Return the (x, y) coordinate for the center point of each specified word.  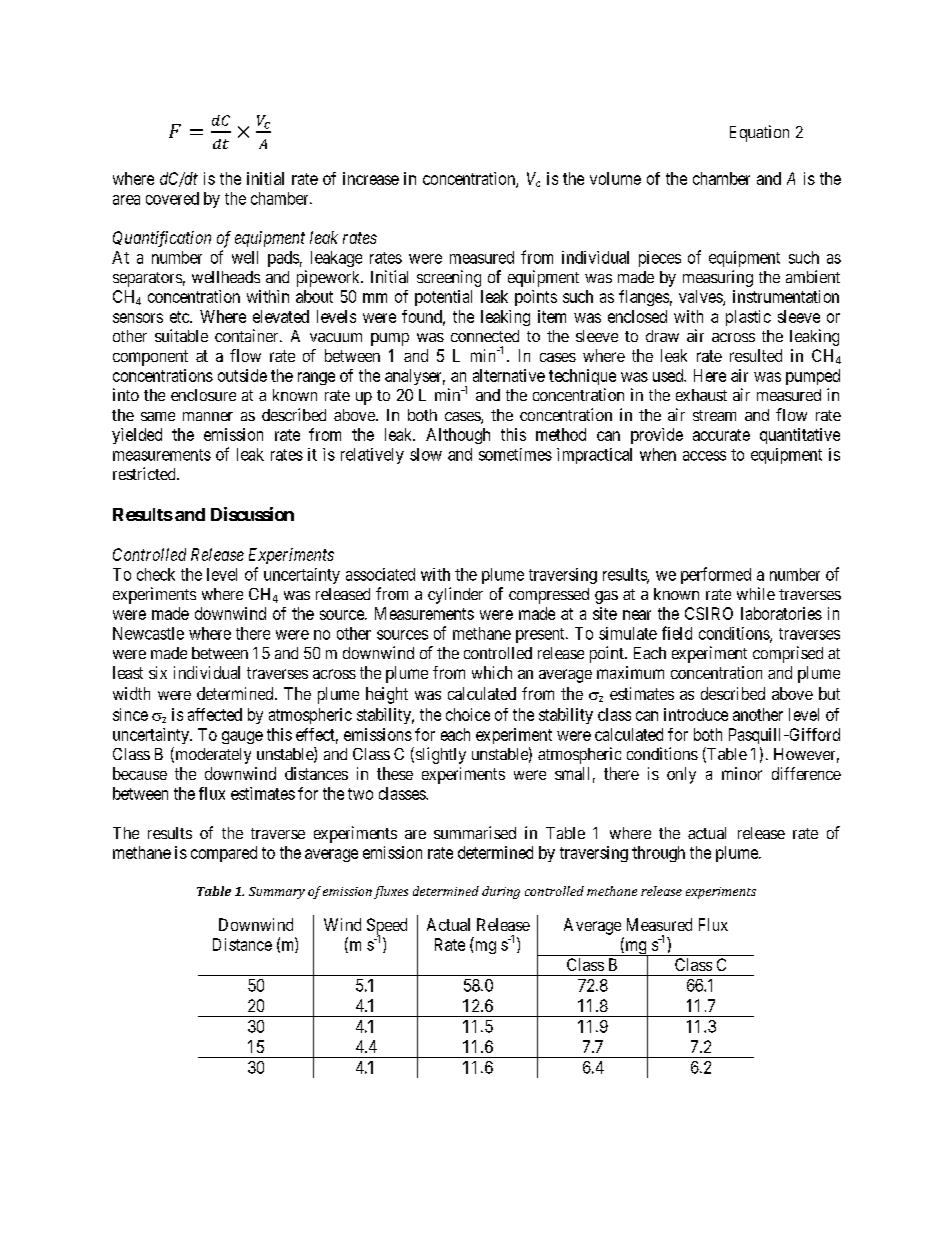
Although (458, 436)
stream (714, 415)
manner (208, 416)
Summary (277, 893)
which (492, 672)
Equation (759, 133)
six (158, 672)
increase (371, 178)
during (501, 892)
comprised (788, 654)
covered (172, 198)
